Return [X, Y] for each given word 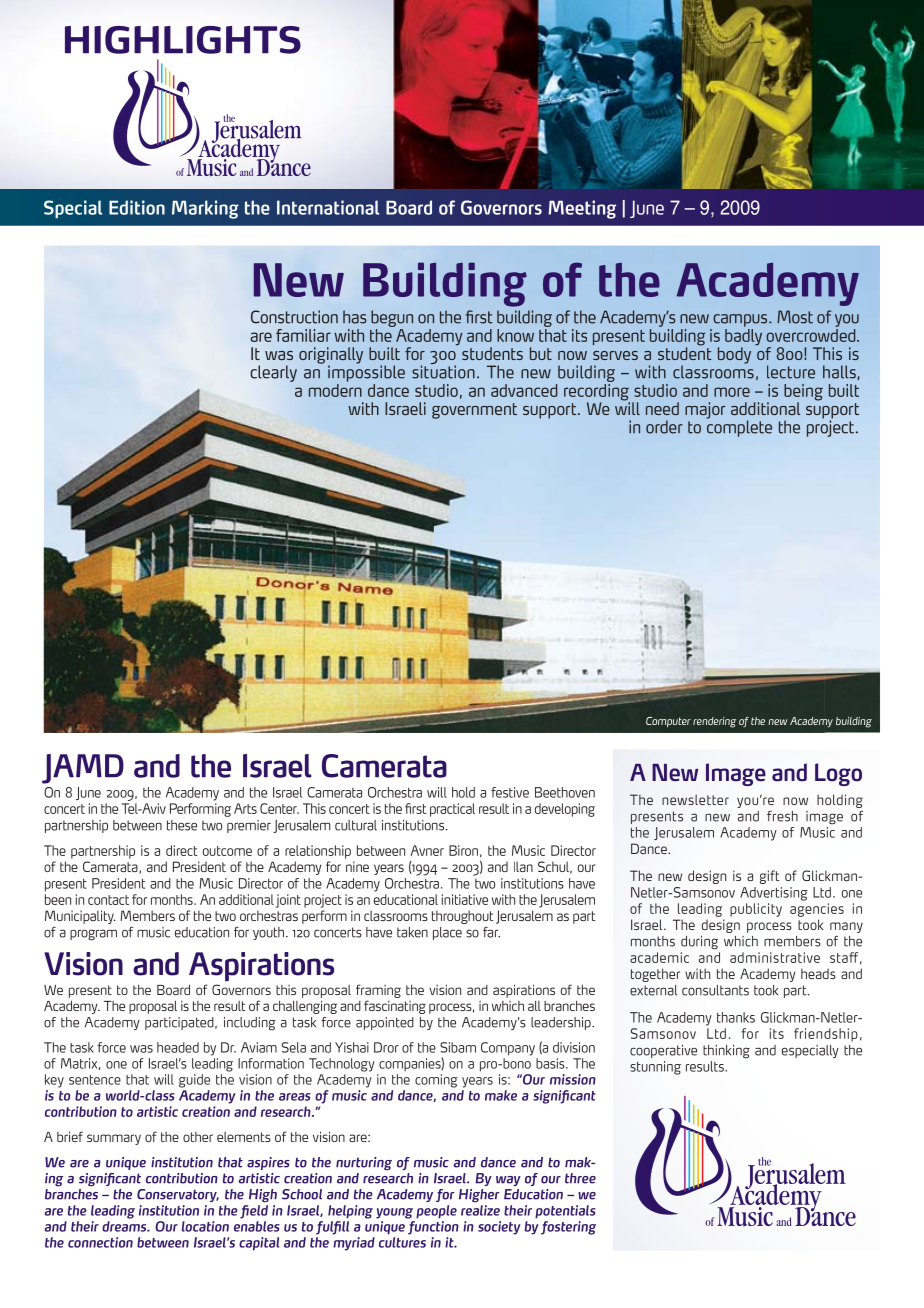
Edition [137, 207]
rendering [714, 722]
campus [741, 320]
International [328, 207]
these [182, 825]
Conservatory [178, 1195]
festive [510, 792]
